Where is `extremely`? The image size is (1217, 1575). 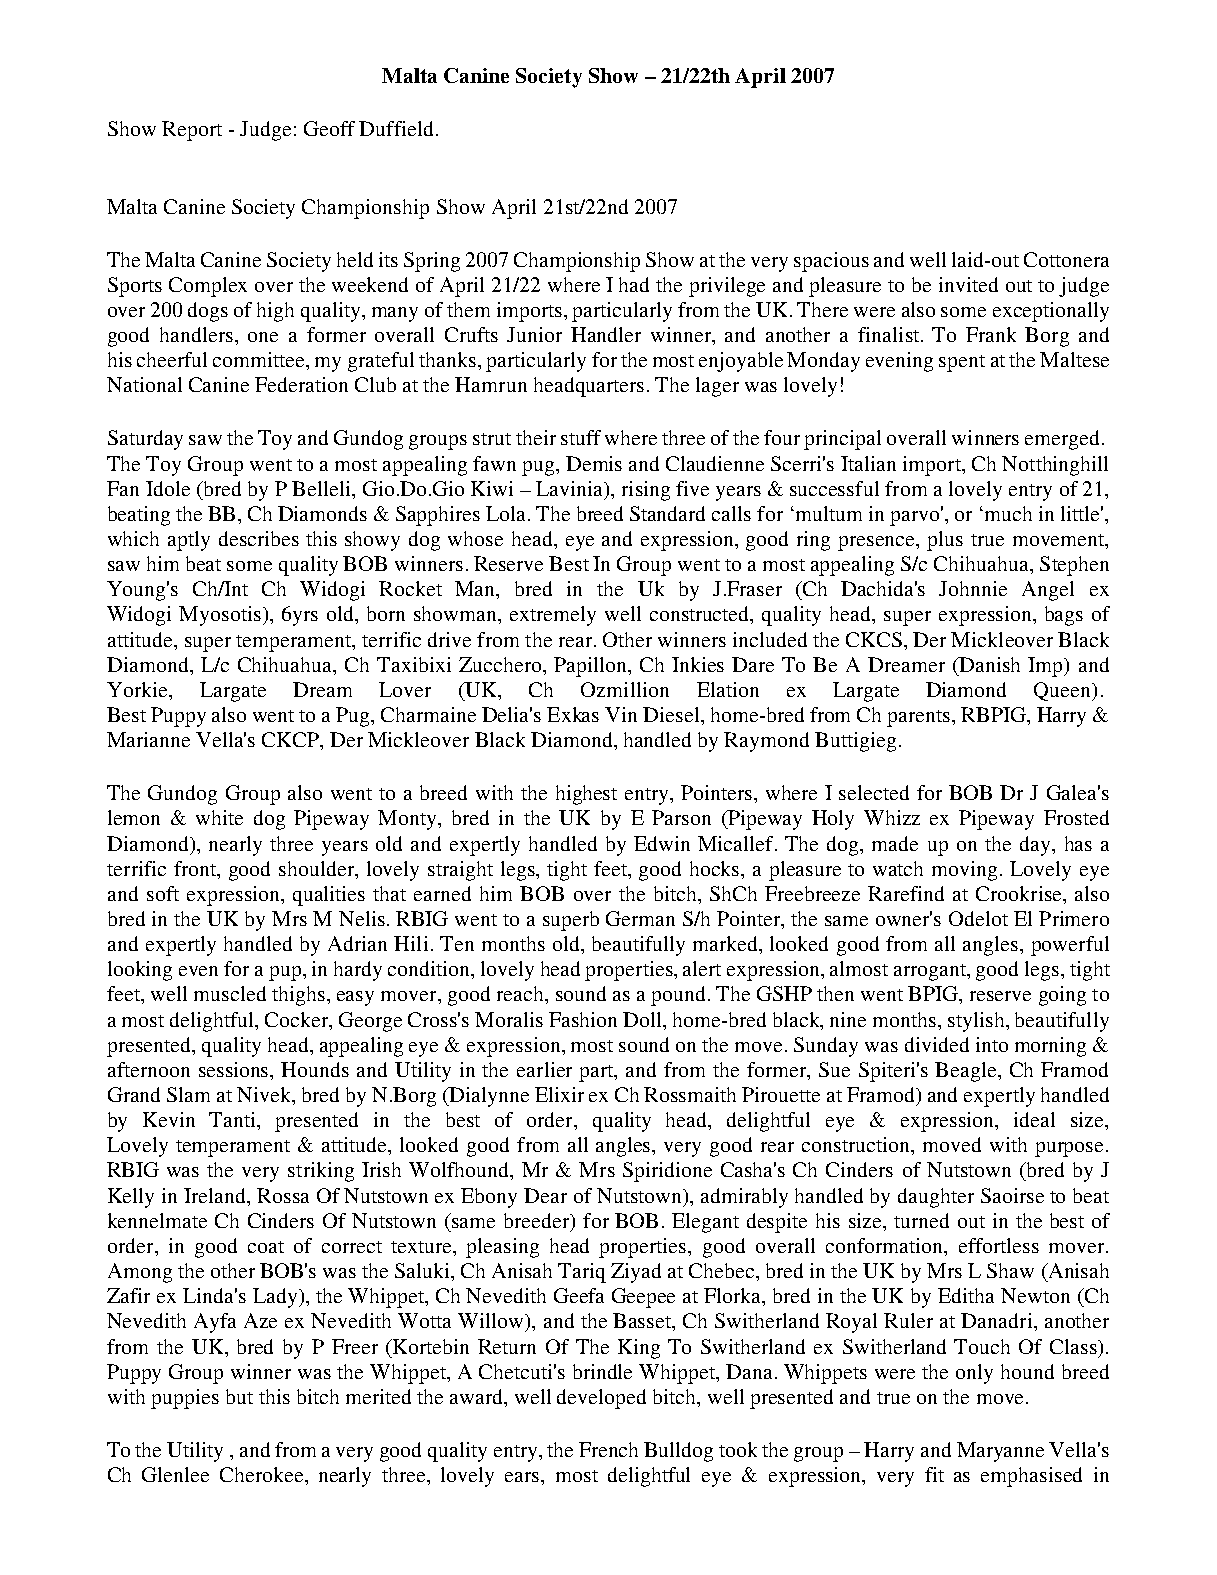
extremely is located at coordinates (553, 616).
